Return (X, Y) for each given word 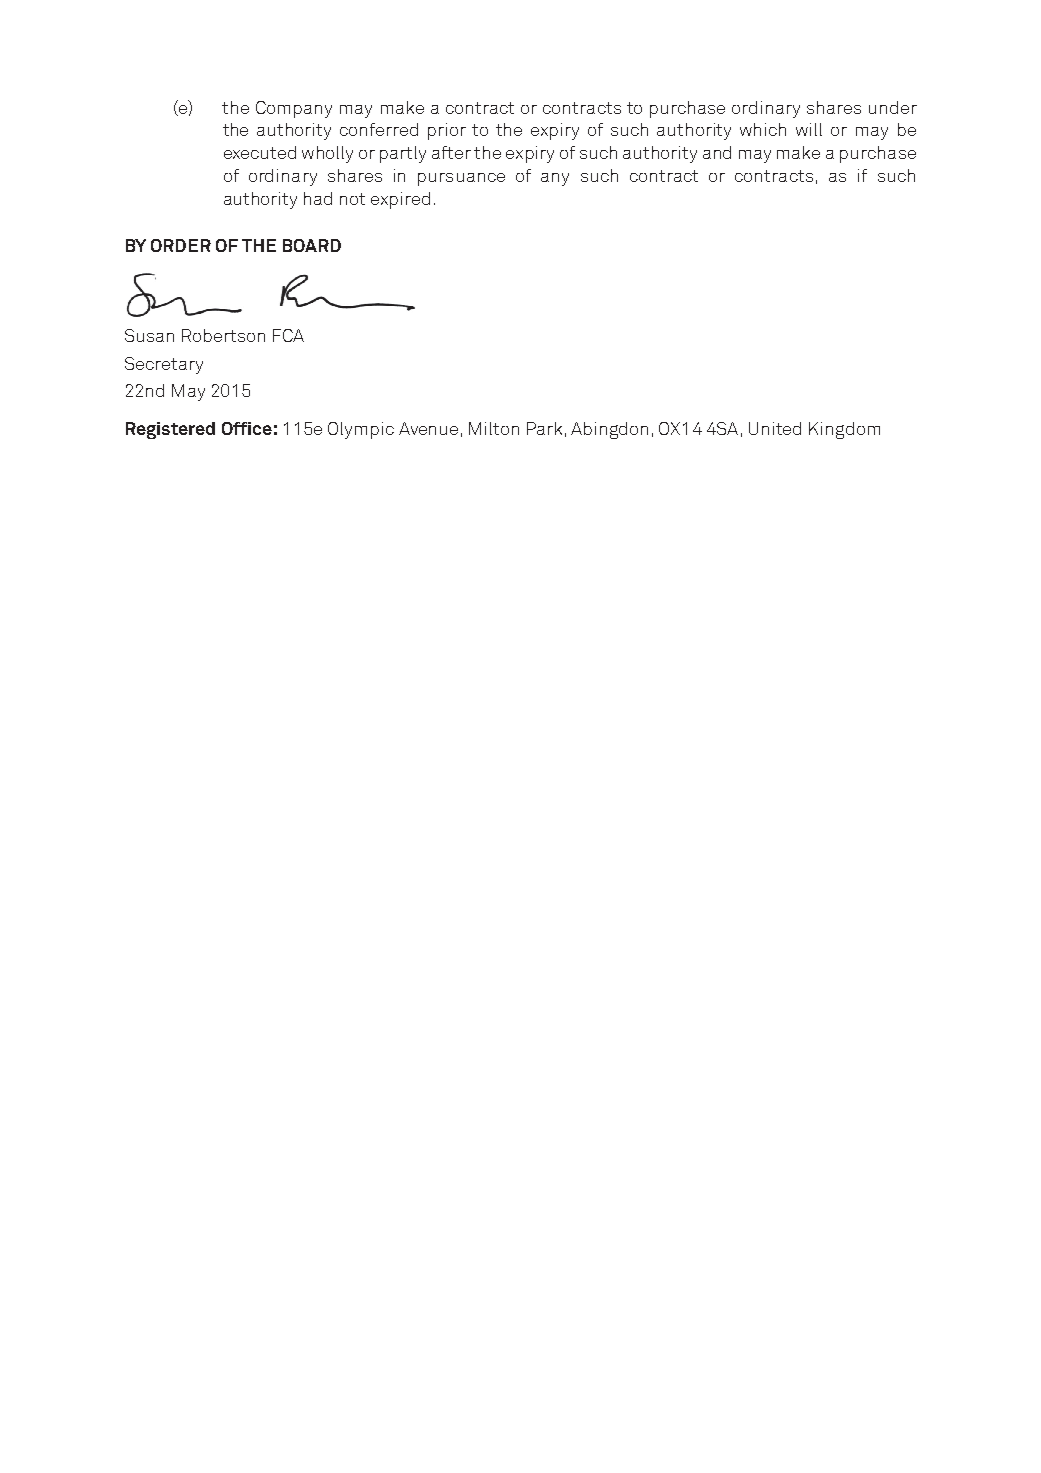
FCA (288, 335)
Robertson (223, 335)
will (809, 129)
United (775, 428)
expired (400, 200)
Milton (494, 428)
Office (247, 428)
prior (447, 131)
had (318, 198)
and (717, 152)
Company (294, 109)
